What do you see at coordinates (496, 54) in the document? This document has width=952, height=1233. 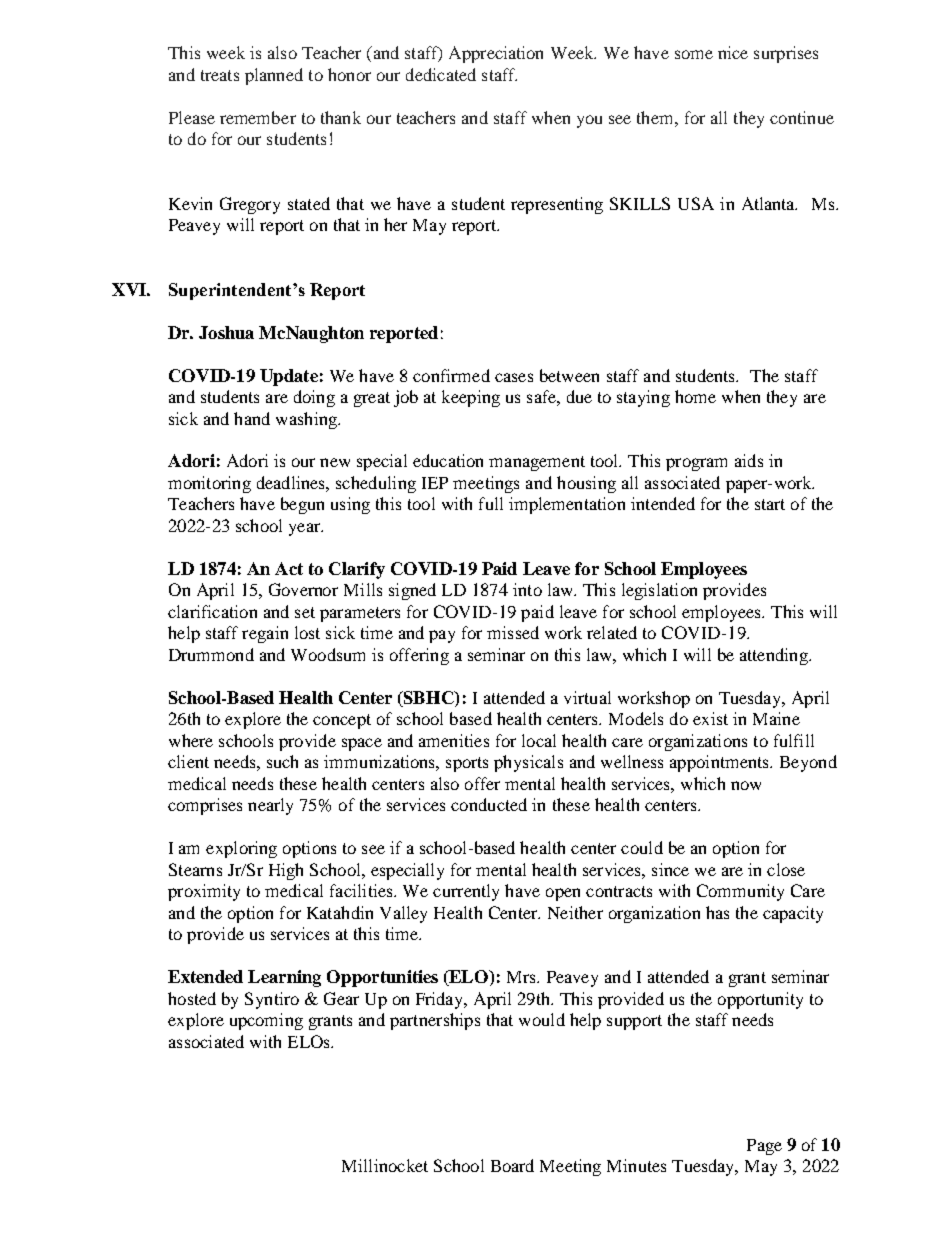 I see `Appreciation` at bounding box center [496, 54].
